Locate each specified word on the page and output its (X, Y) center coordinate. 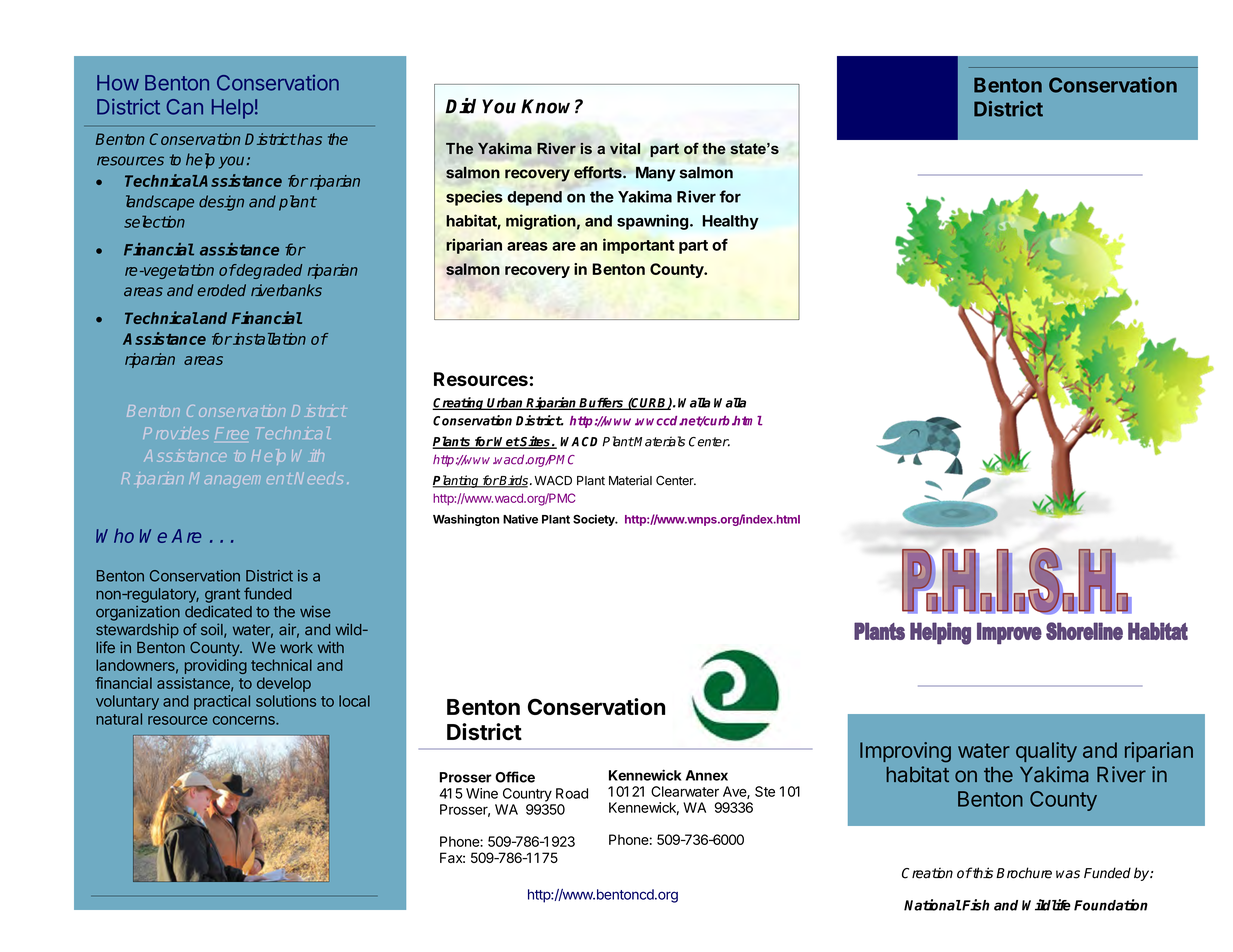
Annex (707, 775)
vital (625, 149)
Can (185, 107)
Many (655, 174)
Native (520, 519)
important (638, 246)
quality (1046, 752)
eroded (221, 290)
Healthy (730, 222)
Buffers (602, 404)
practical (222, 702)
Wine (482, 793)
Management (240, 480)
